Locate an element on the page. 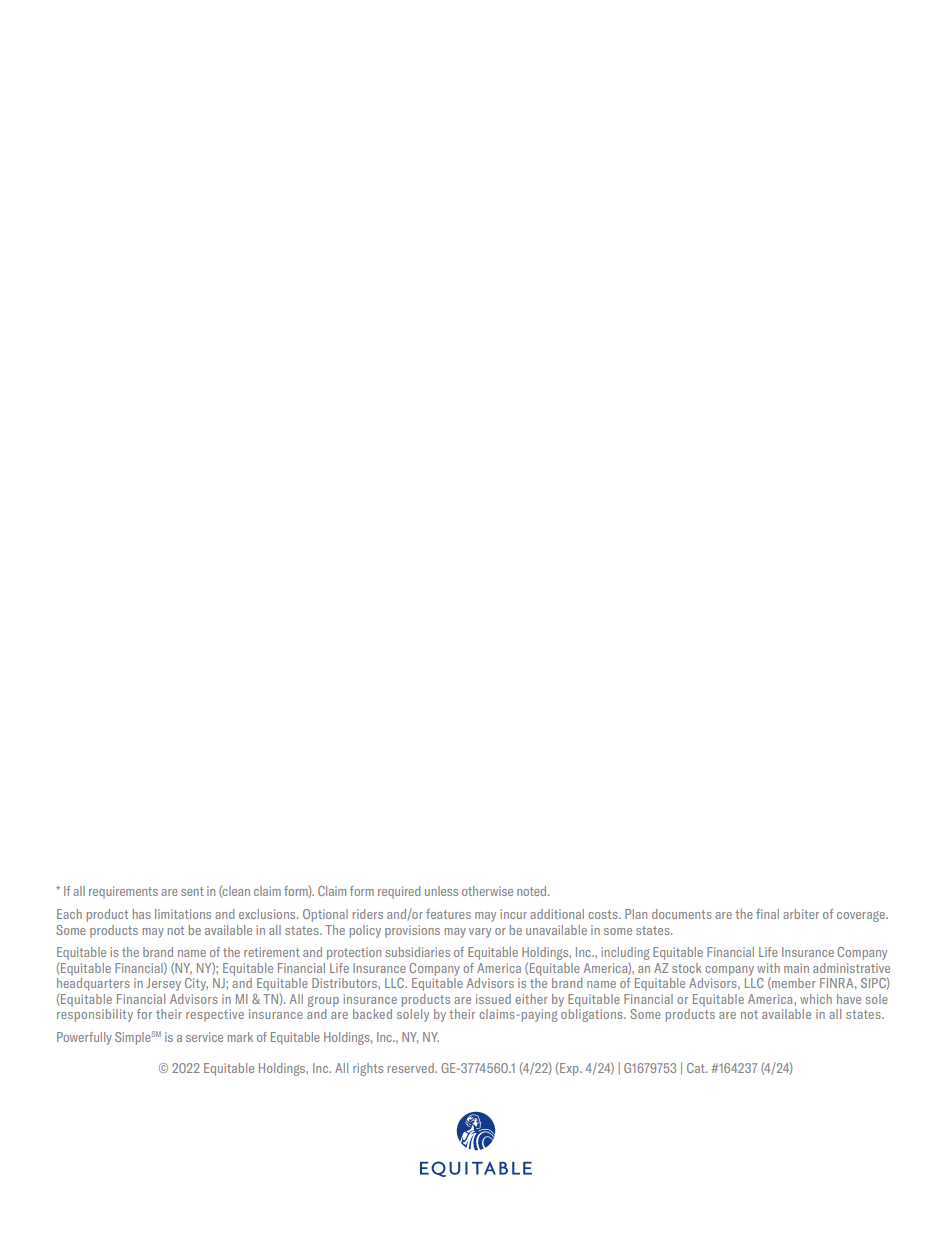 This image has height=1233, width=952. rights is located at coordinates (368, 1069).
